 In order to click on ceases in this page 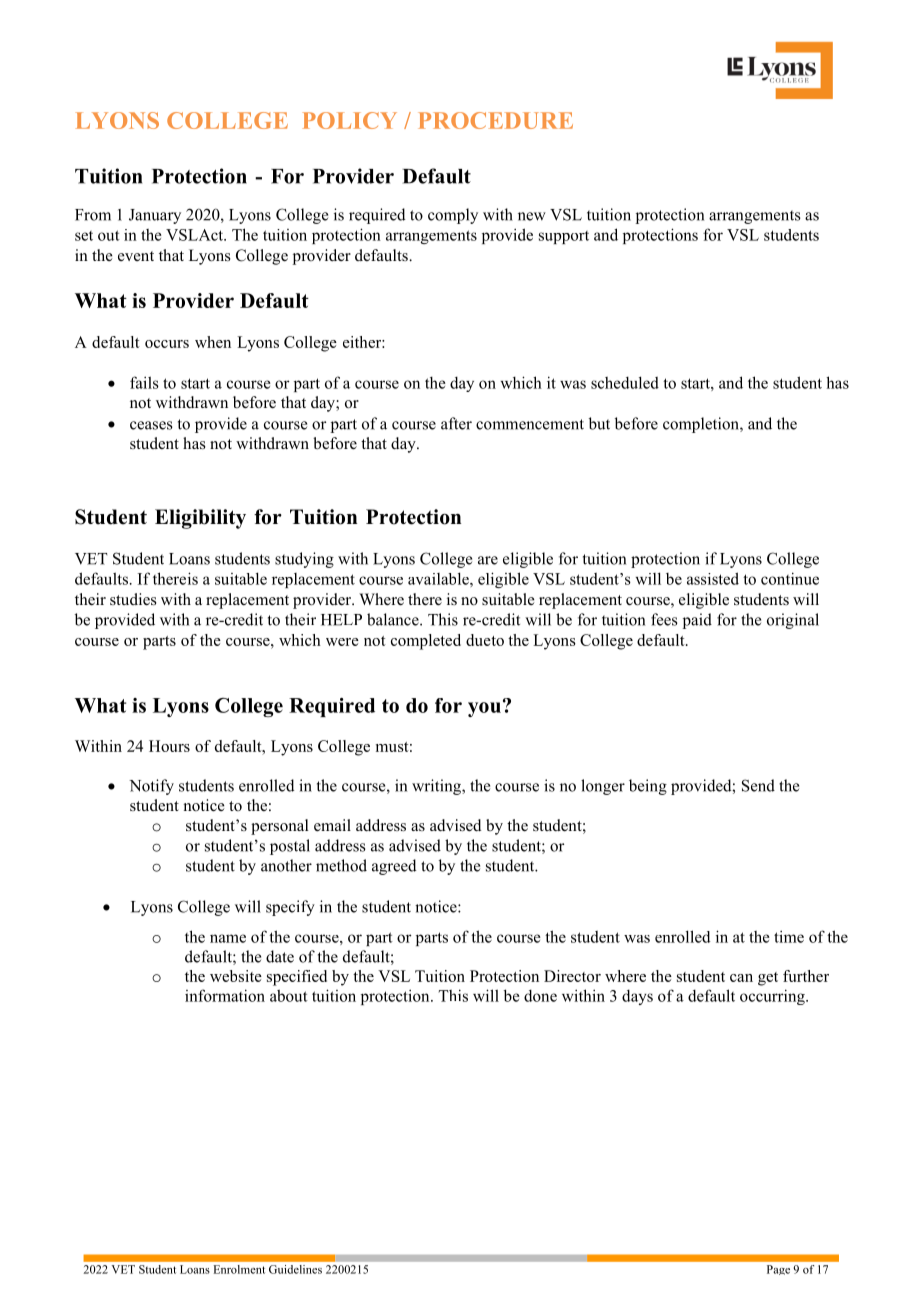, I will do `click(151, 425)`.
